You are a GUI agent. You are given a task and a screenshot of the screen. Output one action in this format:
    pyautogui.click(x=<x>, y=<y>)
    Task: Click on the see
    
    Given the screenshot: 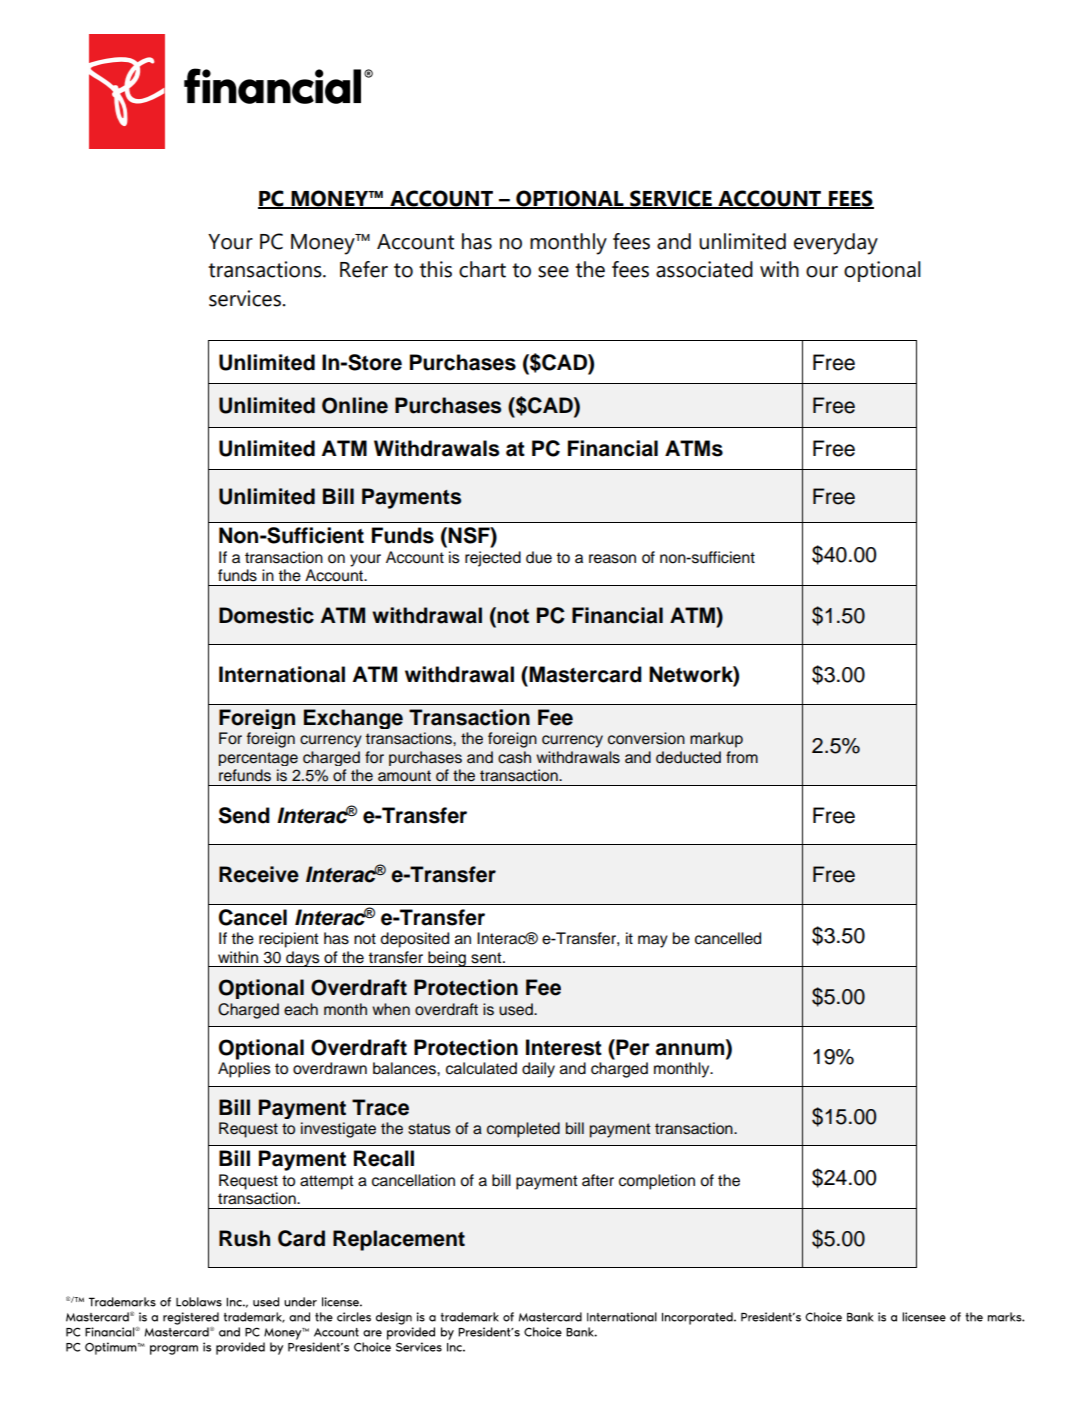 What is the action you would take?
    pyautogui.click(x=553, y=272)
